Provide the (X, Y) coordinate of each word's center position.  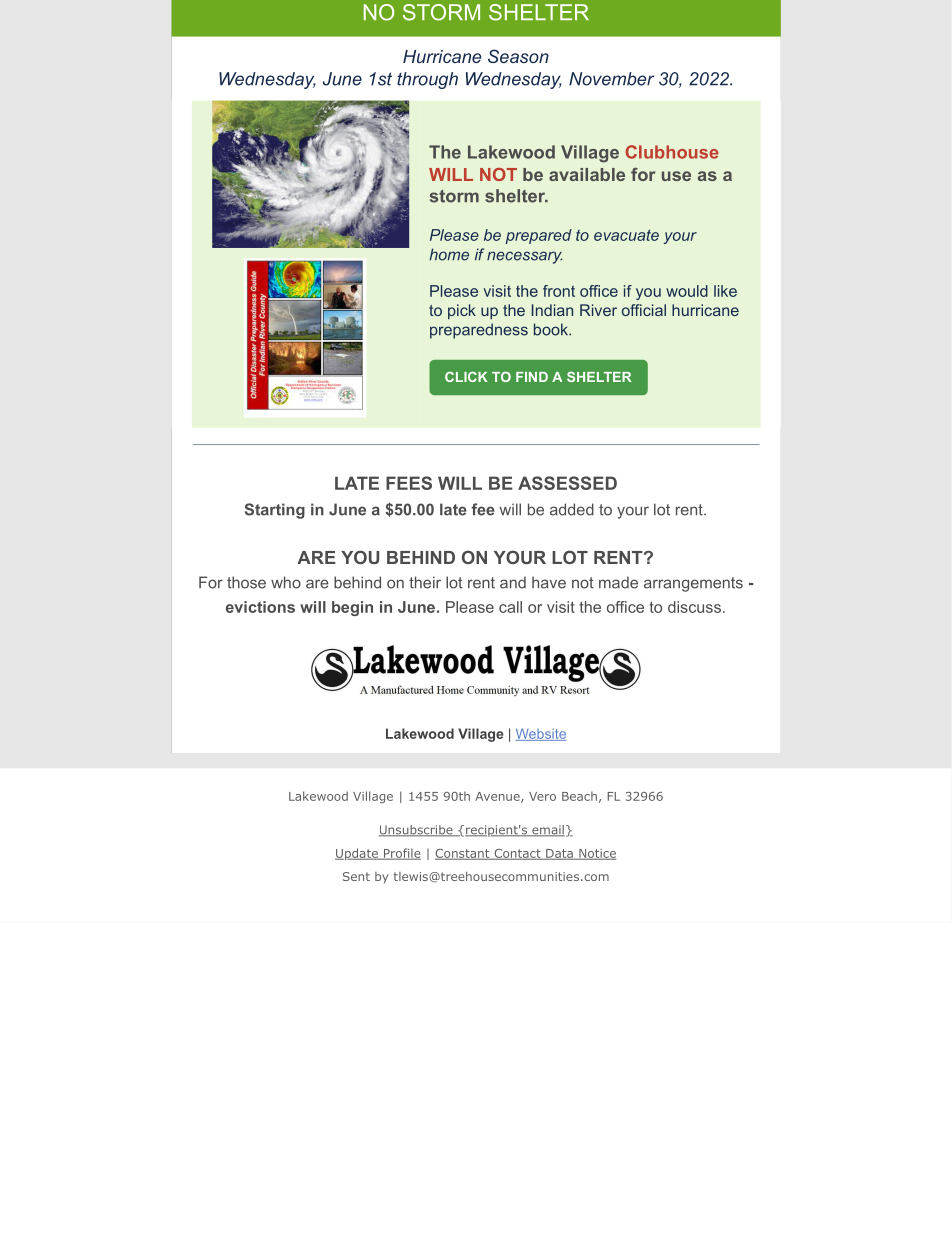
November (611, 79)
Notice (596, 854)
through (427, 80)
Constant (463, 854)
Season (518, 56)
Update (357, 854)
